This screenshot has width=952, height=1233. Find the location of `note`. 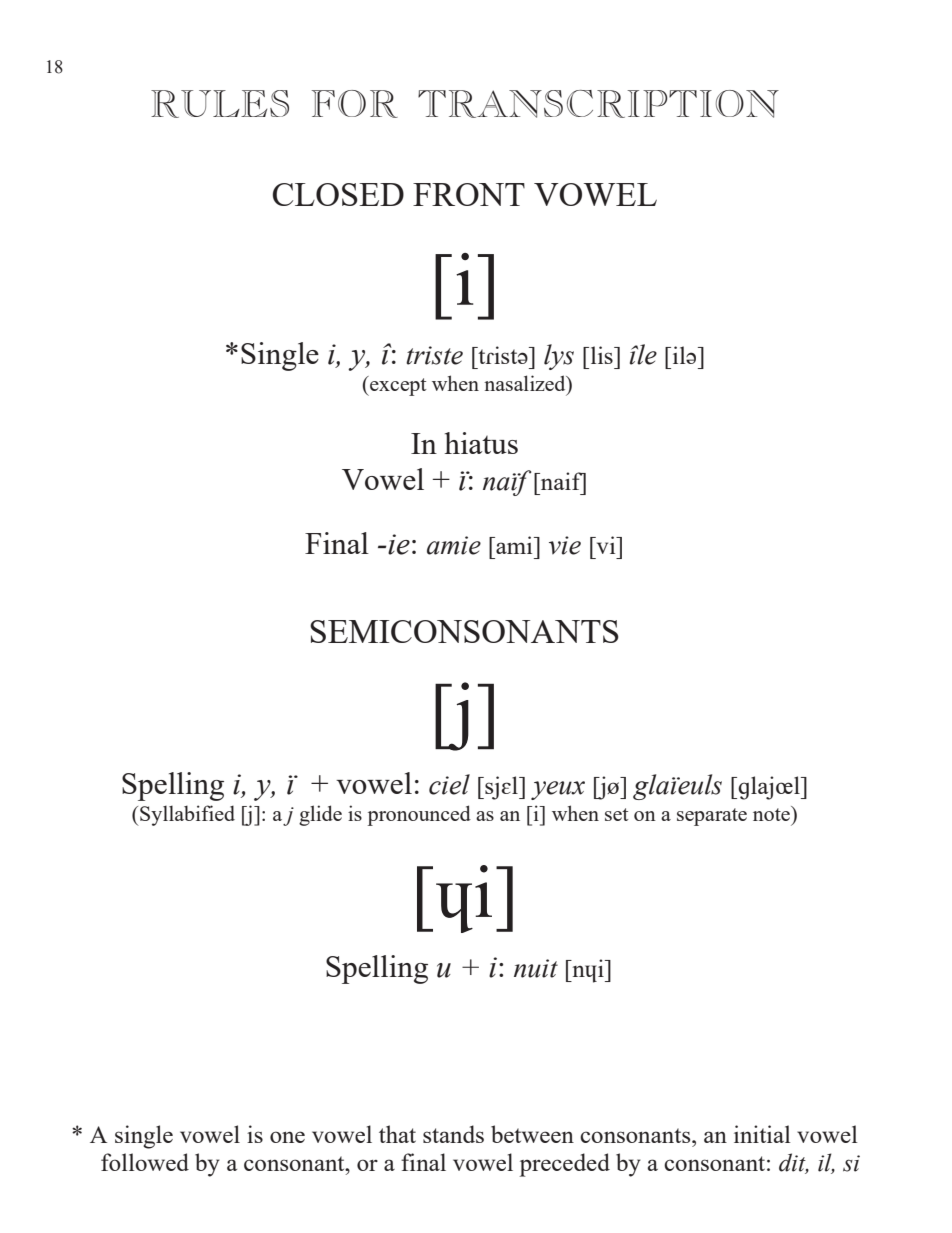

note is located at coordinates (772, 813).
